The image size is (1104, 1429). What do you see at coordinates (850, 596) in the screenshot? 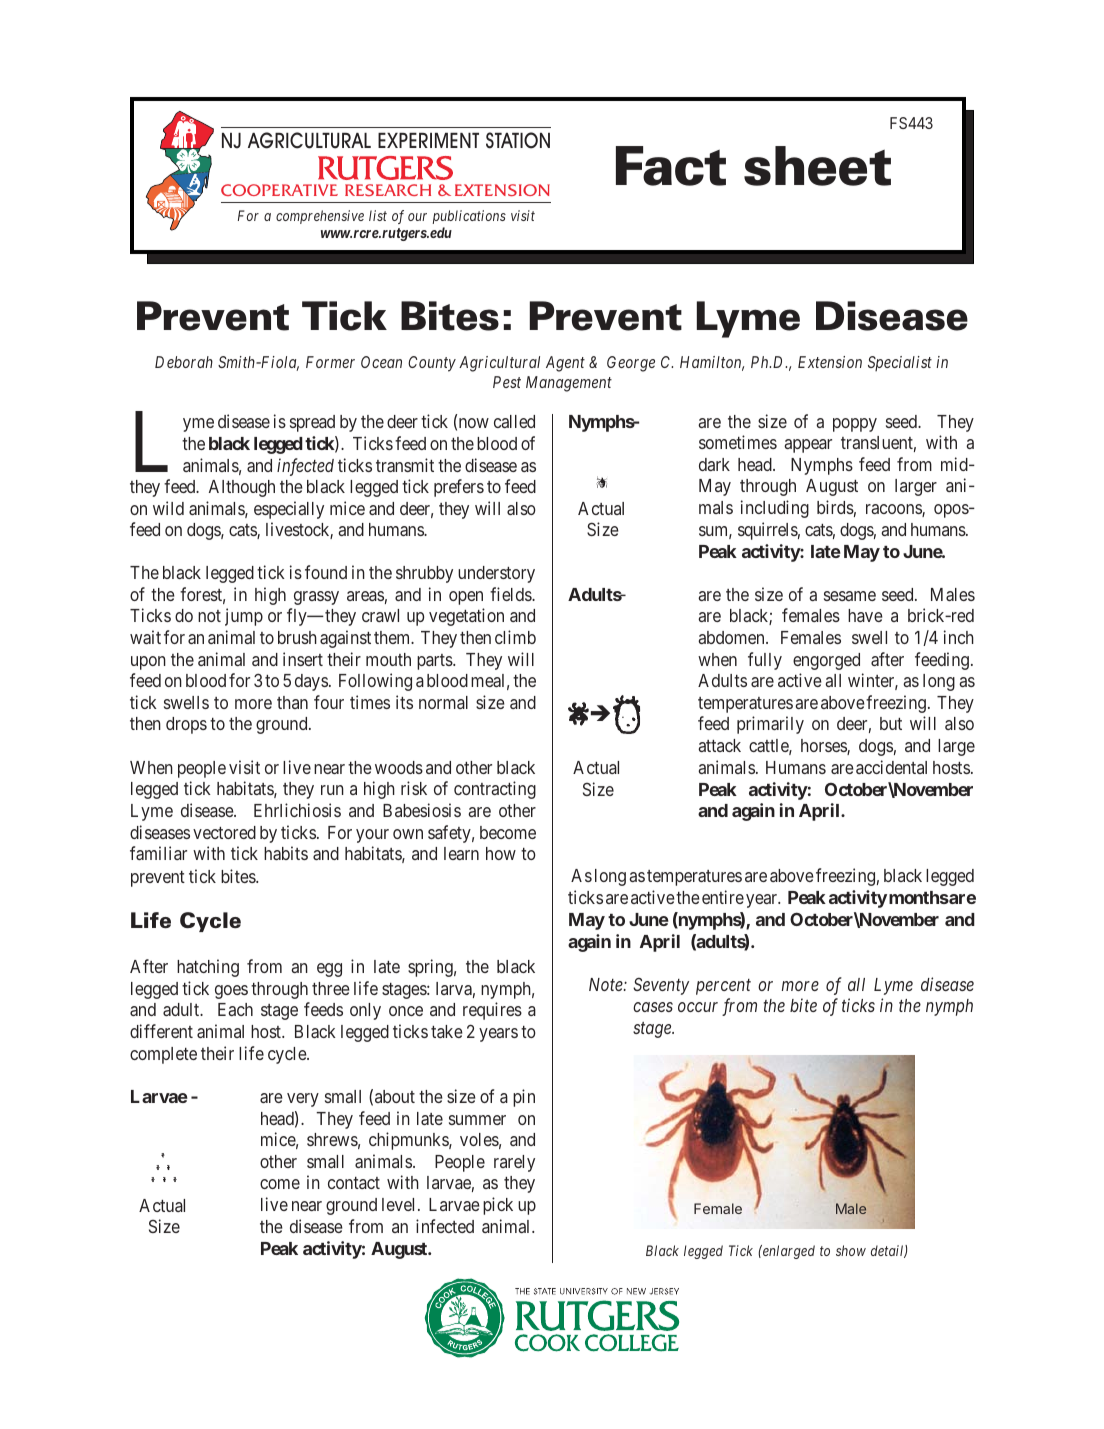
I see `sesame` at bounding box center [850, 596].
